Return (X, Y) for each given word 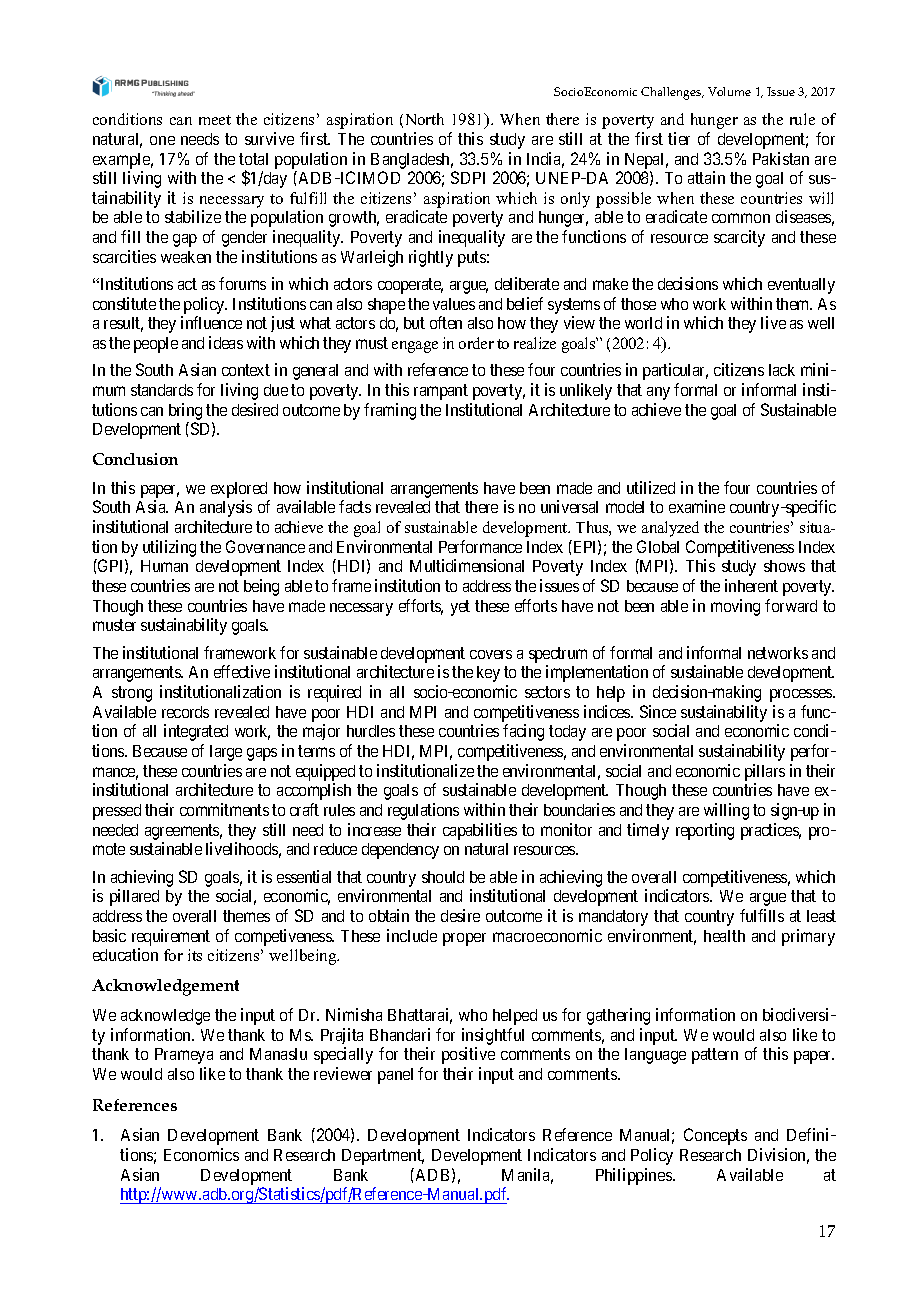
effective (242, 671)
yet (460, 608)
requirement (171, 937)
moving (735, 607)
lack (782, 370)
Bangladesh (412, 161)
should (443, 877)
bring (185, 413)
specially (343, 1055)
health (724, 936)
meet (215, 120)
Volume (729, 91)
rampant (441, 392)
